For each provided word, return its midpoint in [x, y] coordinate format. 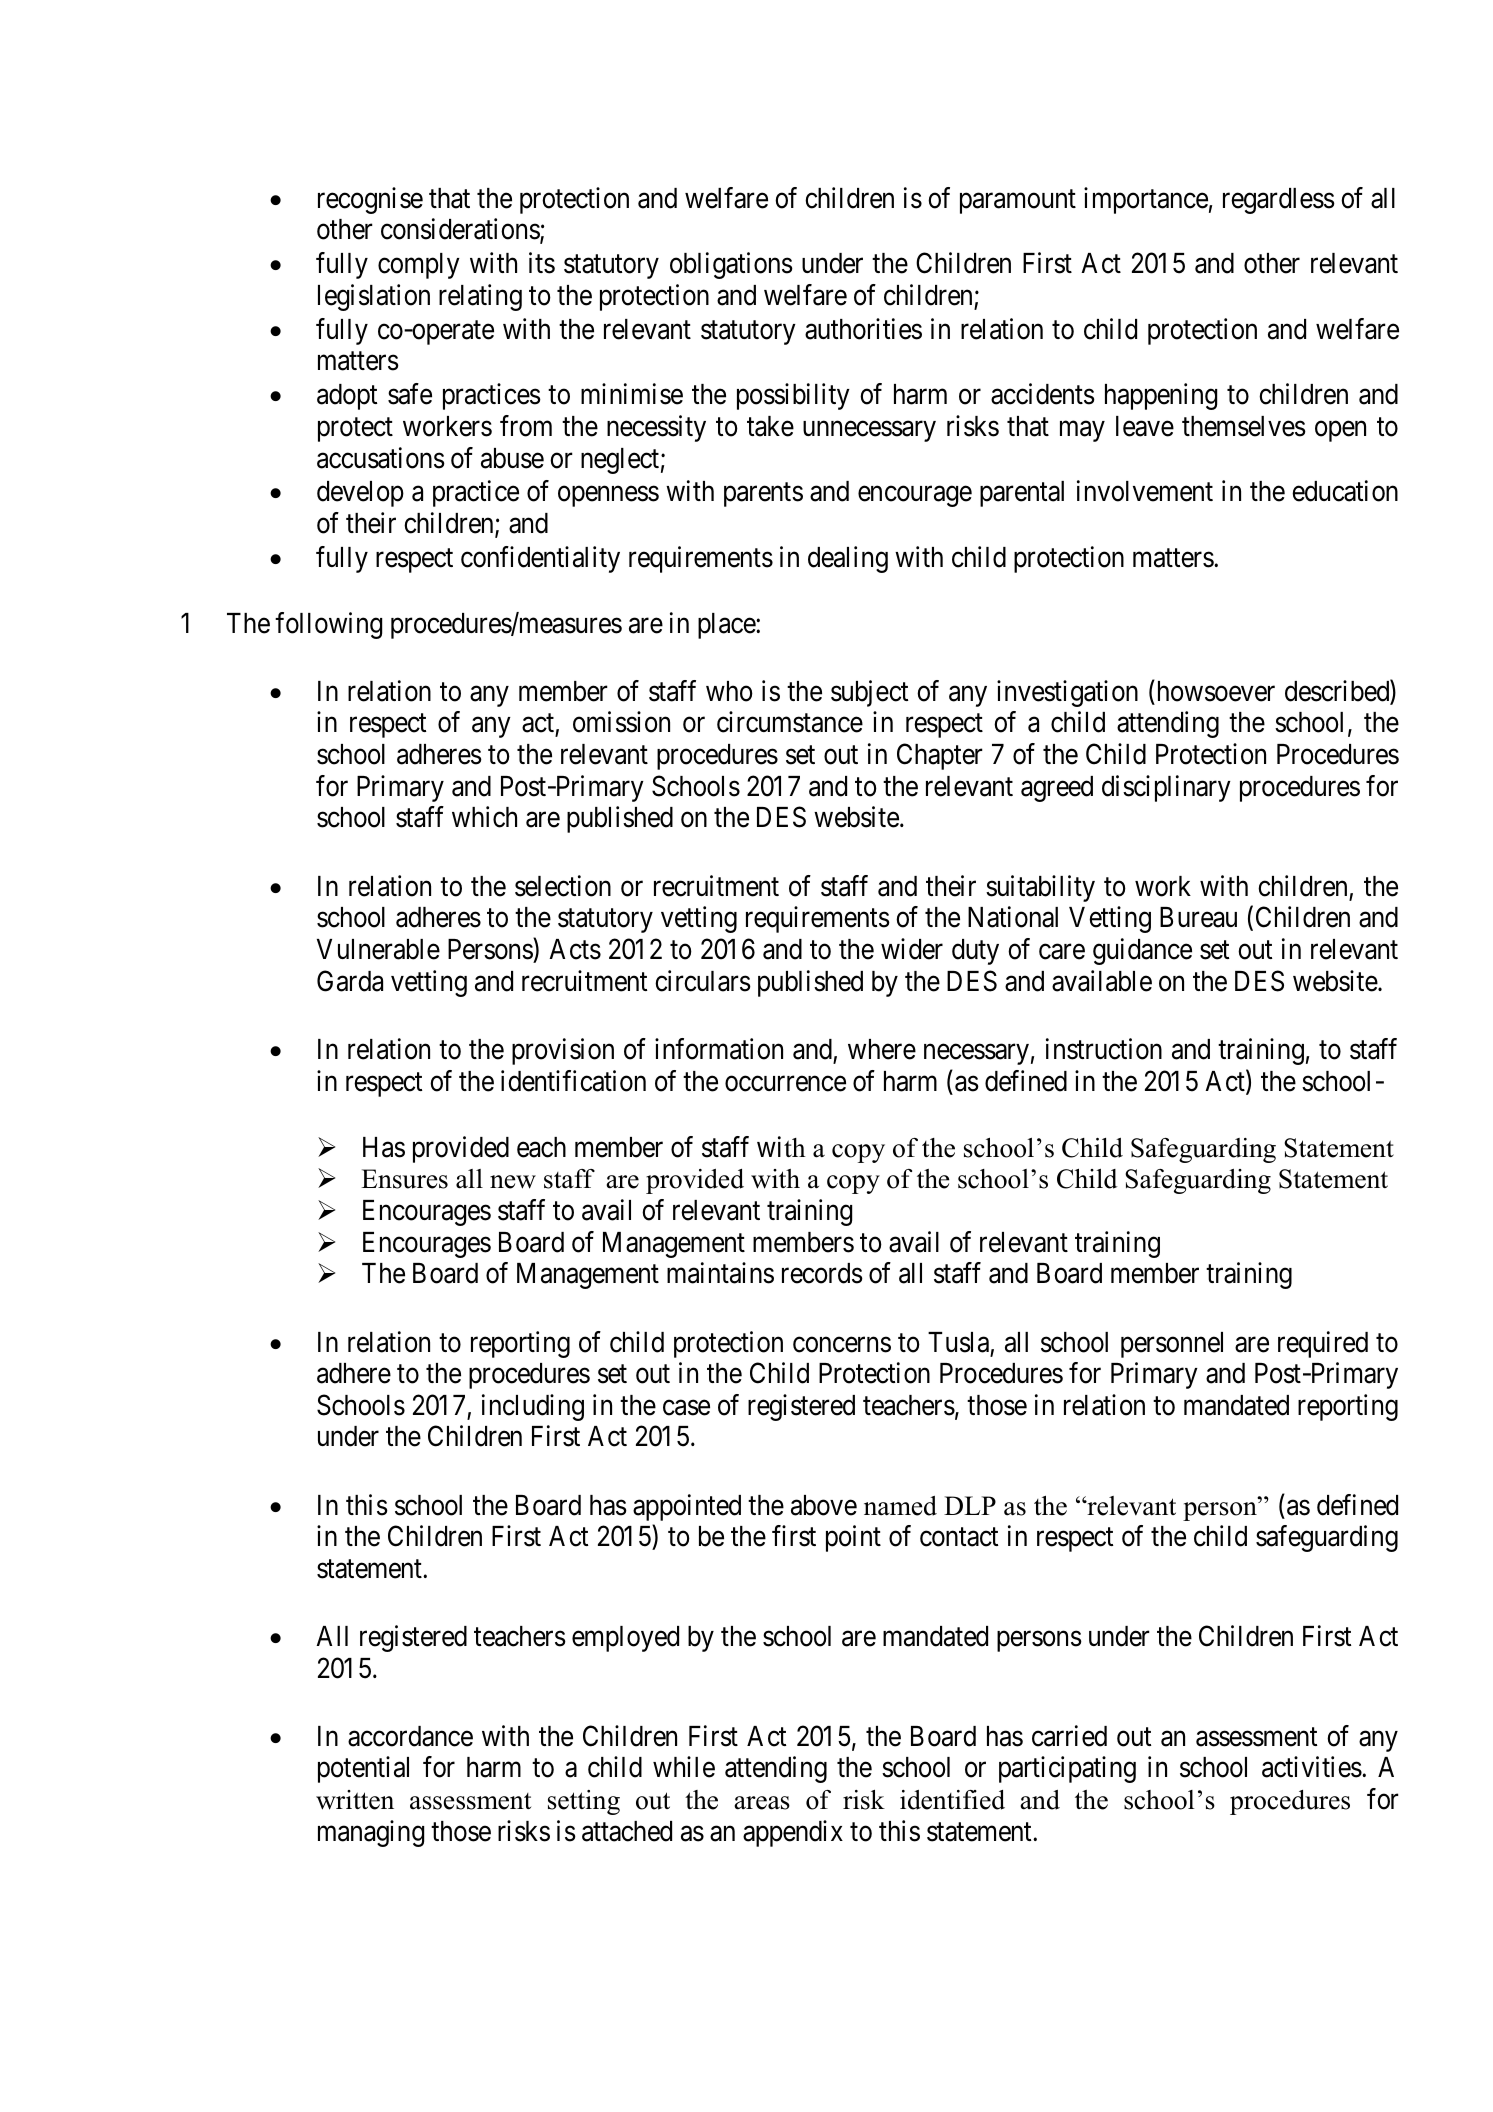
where [882, 1049]
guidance [1142, 951]
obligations [731, 265]
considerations [461, 231]
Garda [350, 981]
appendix [793, 1833]
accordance [410, 1736]
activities [1312, 1767]
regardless [1279, 201]
